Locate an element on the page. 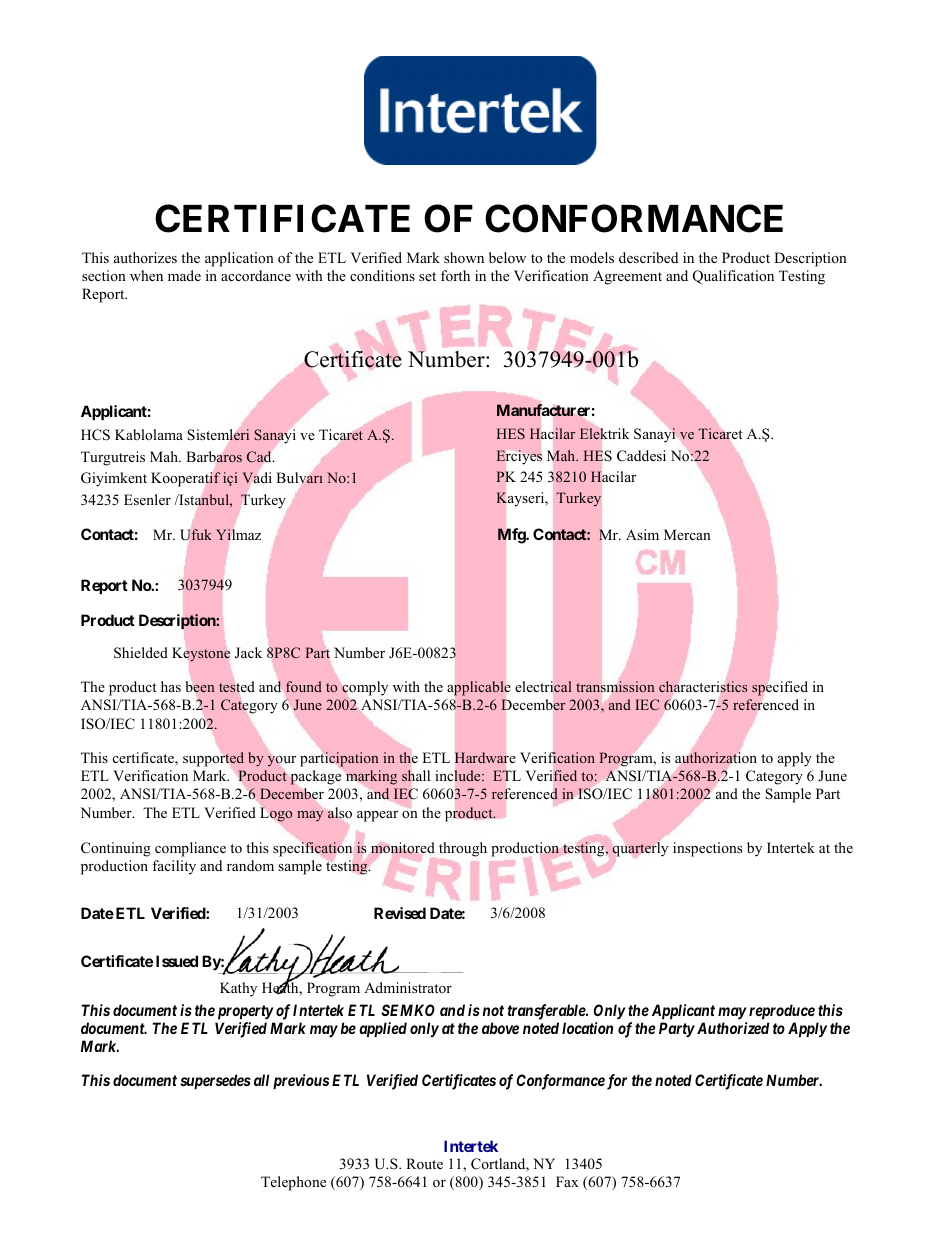 Image resolution: width=952 pixels, height=1233 pixels. has is located at coordinates (171, 686).
